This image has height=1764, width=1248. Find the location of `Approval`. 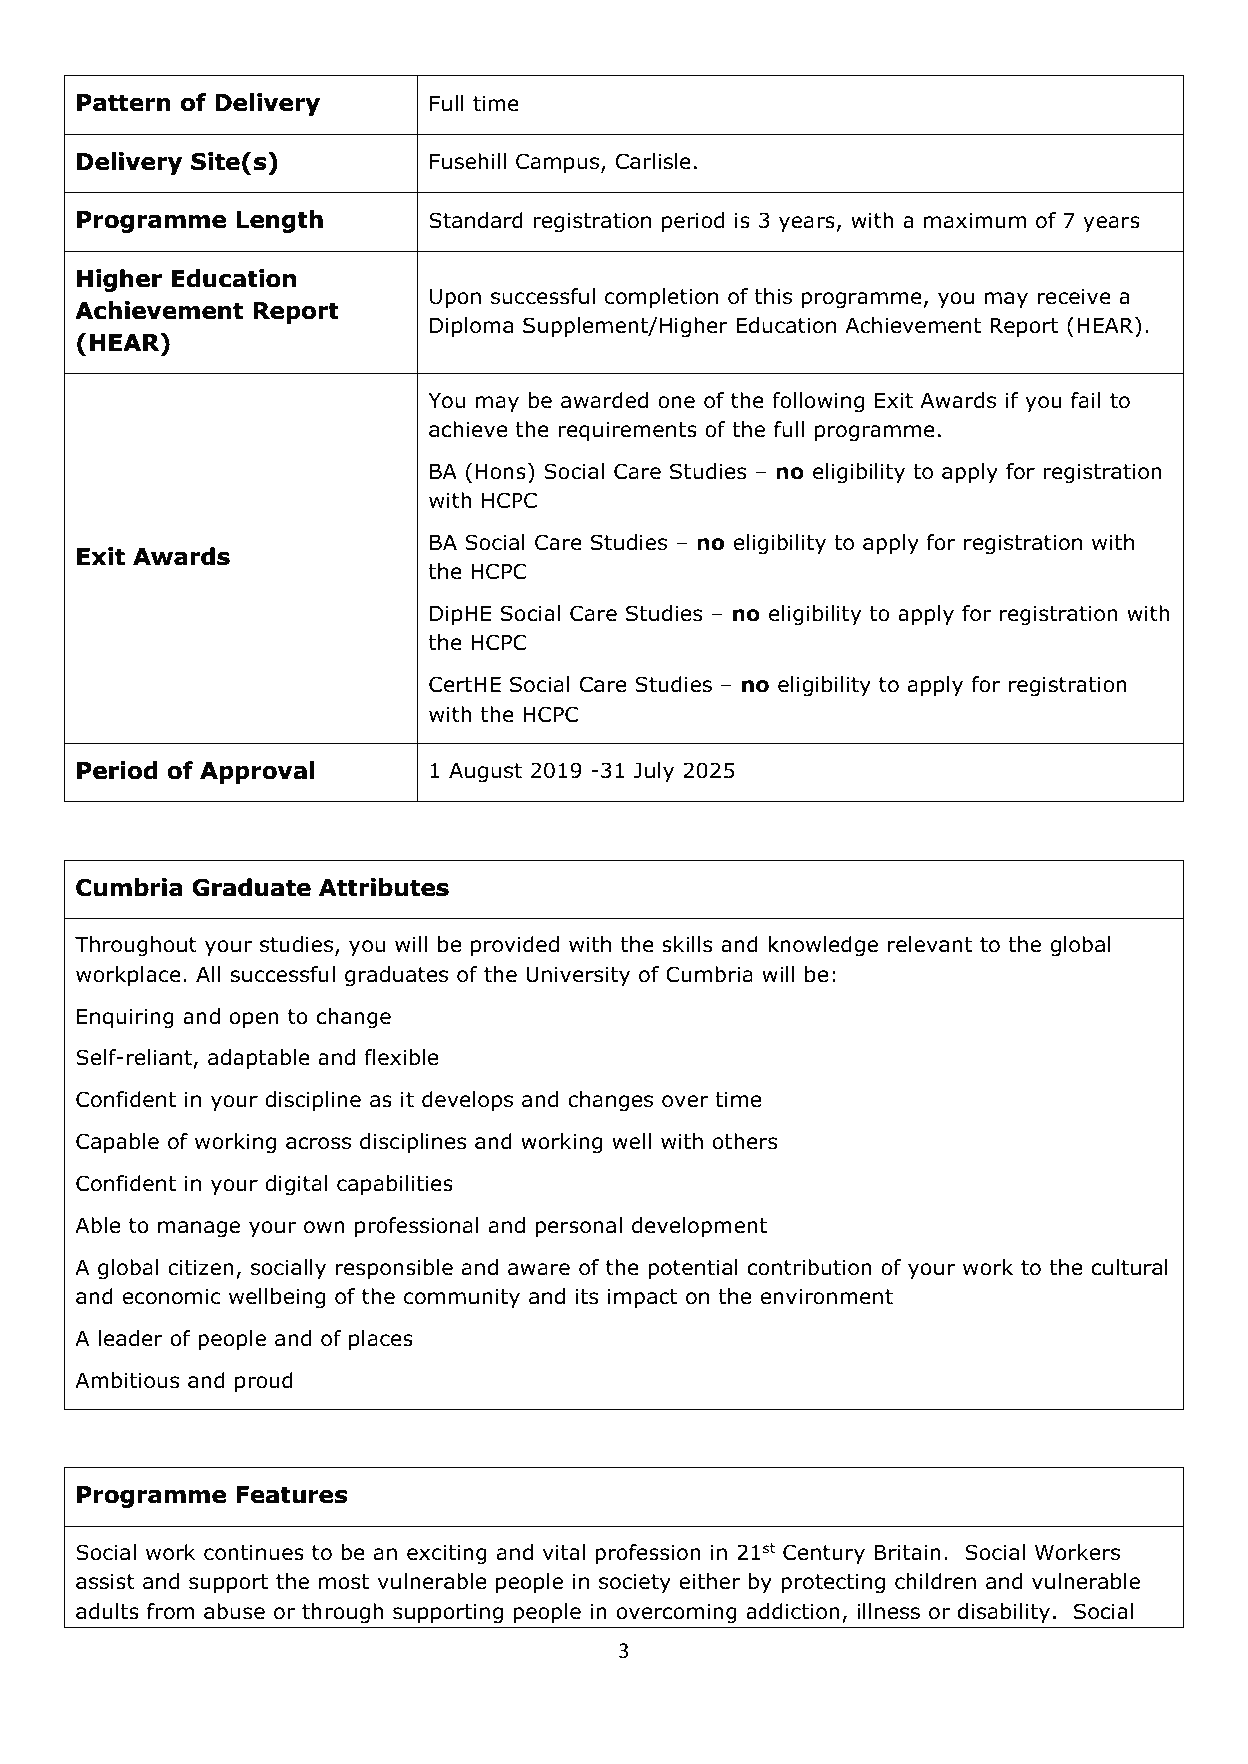

Approval is located at coordinates (257, 772).
